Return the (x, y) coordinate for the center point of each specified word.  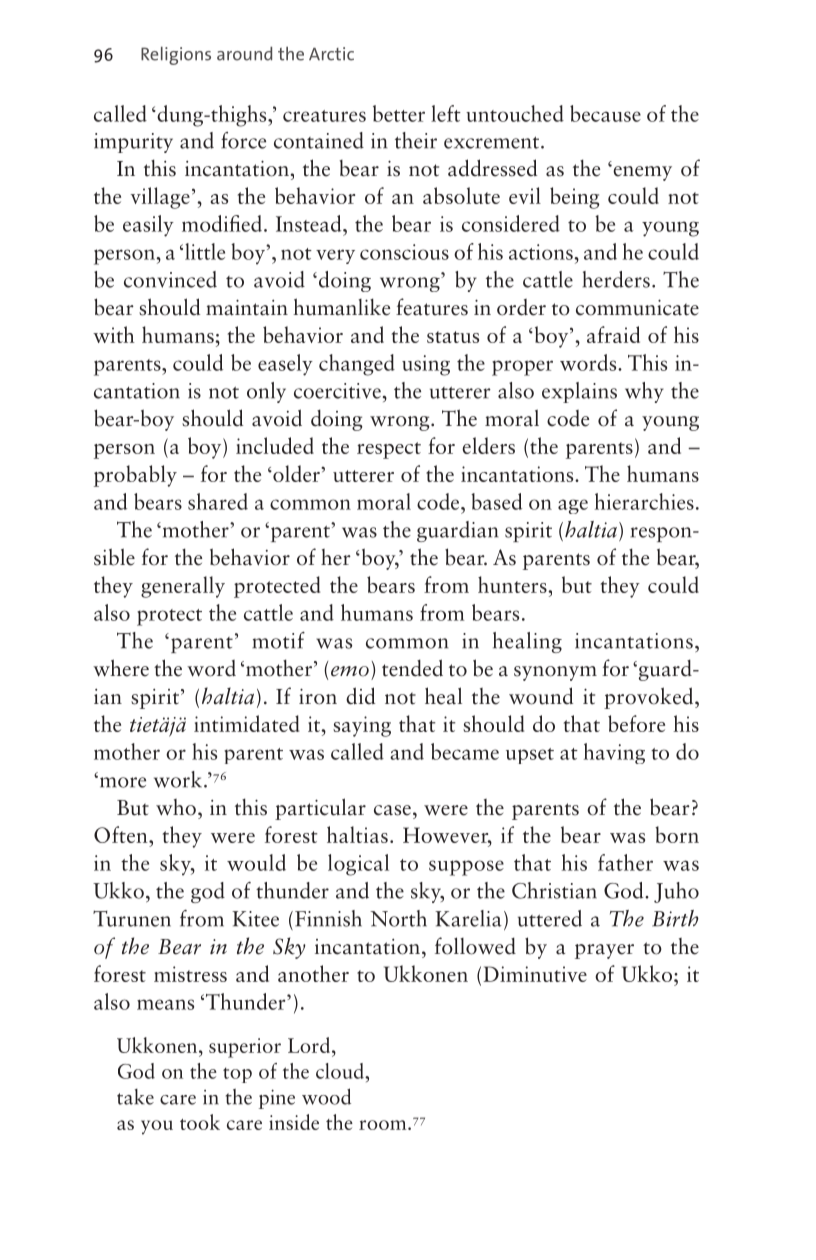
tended (412, 668)
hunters (513, 584)
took (200, 1122)
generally (183, 587)
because (605, 113)
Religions (176, 56)
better (399, 113)
